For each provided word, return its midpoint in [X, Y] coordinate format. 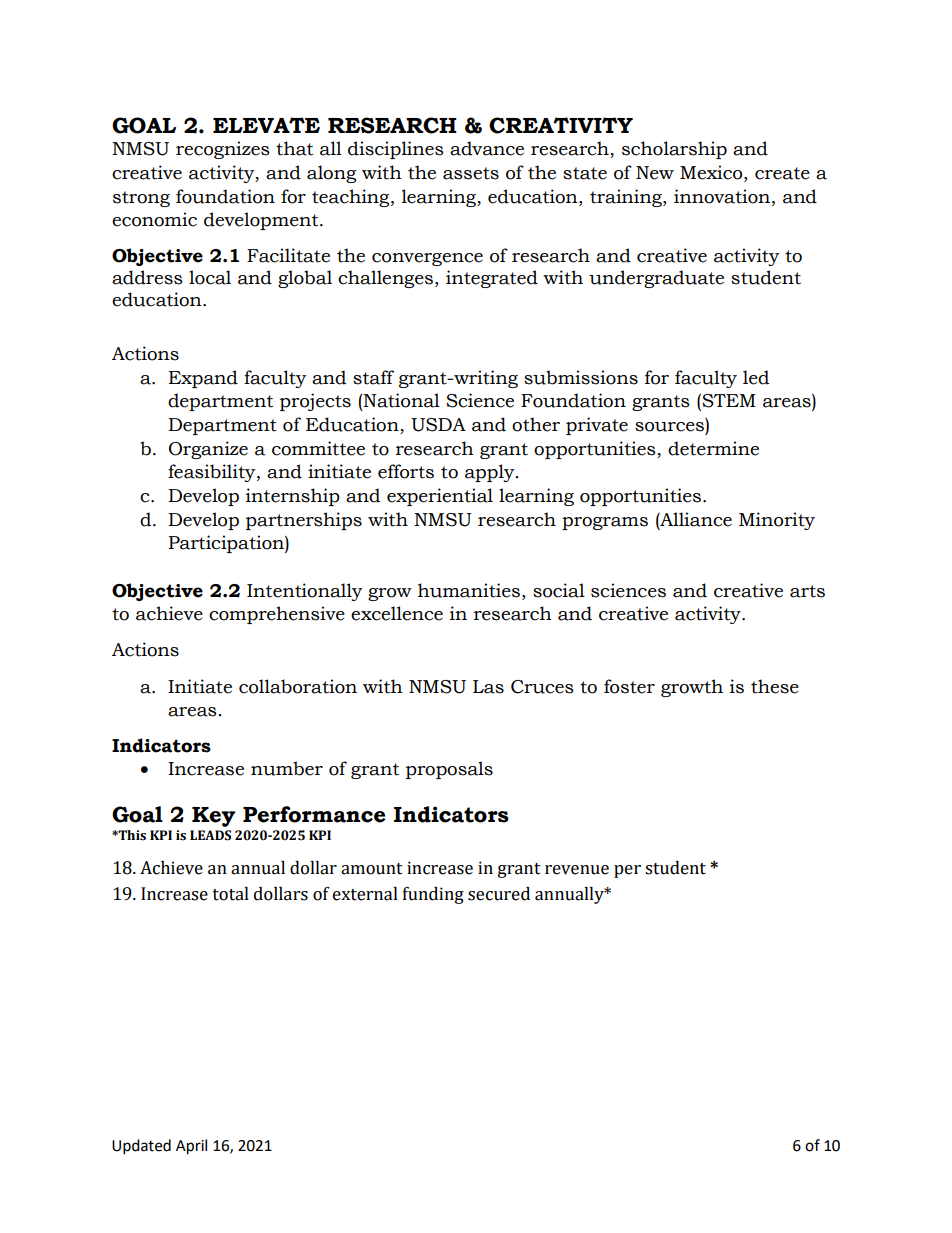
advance [487, 148]
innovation [723, 196]
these [775, 686]
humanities [469, 590]
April [191, 1147]
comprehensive [277, 615]
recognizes [223, 150]
